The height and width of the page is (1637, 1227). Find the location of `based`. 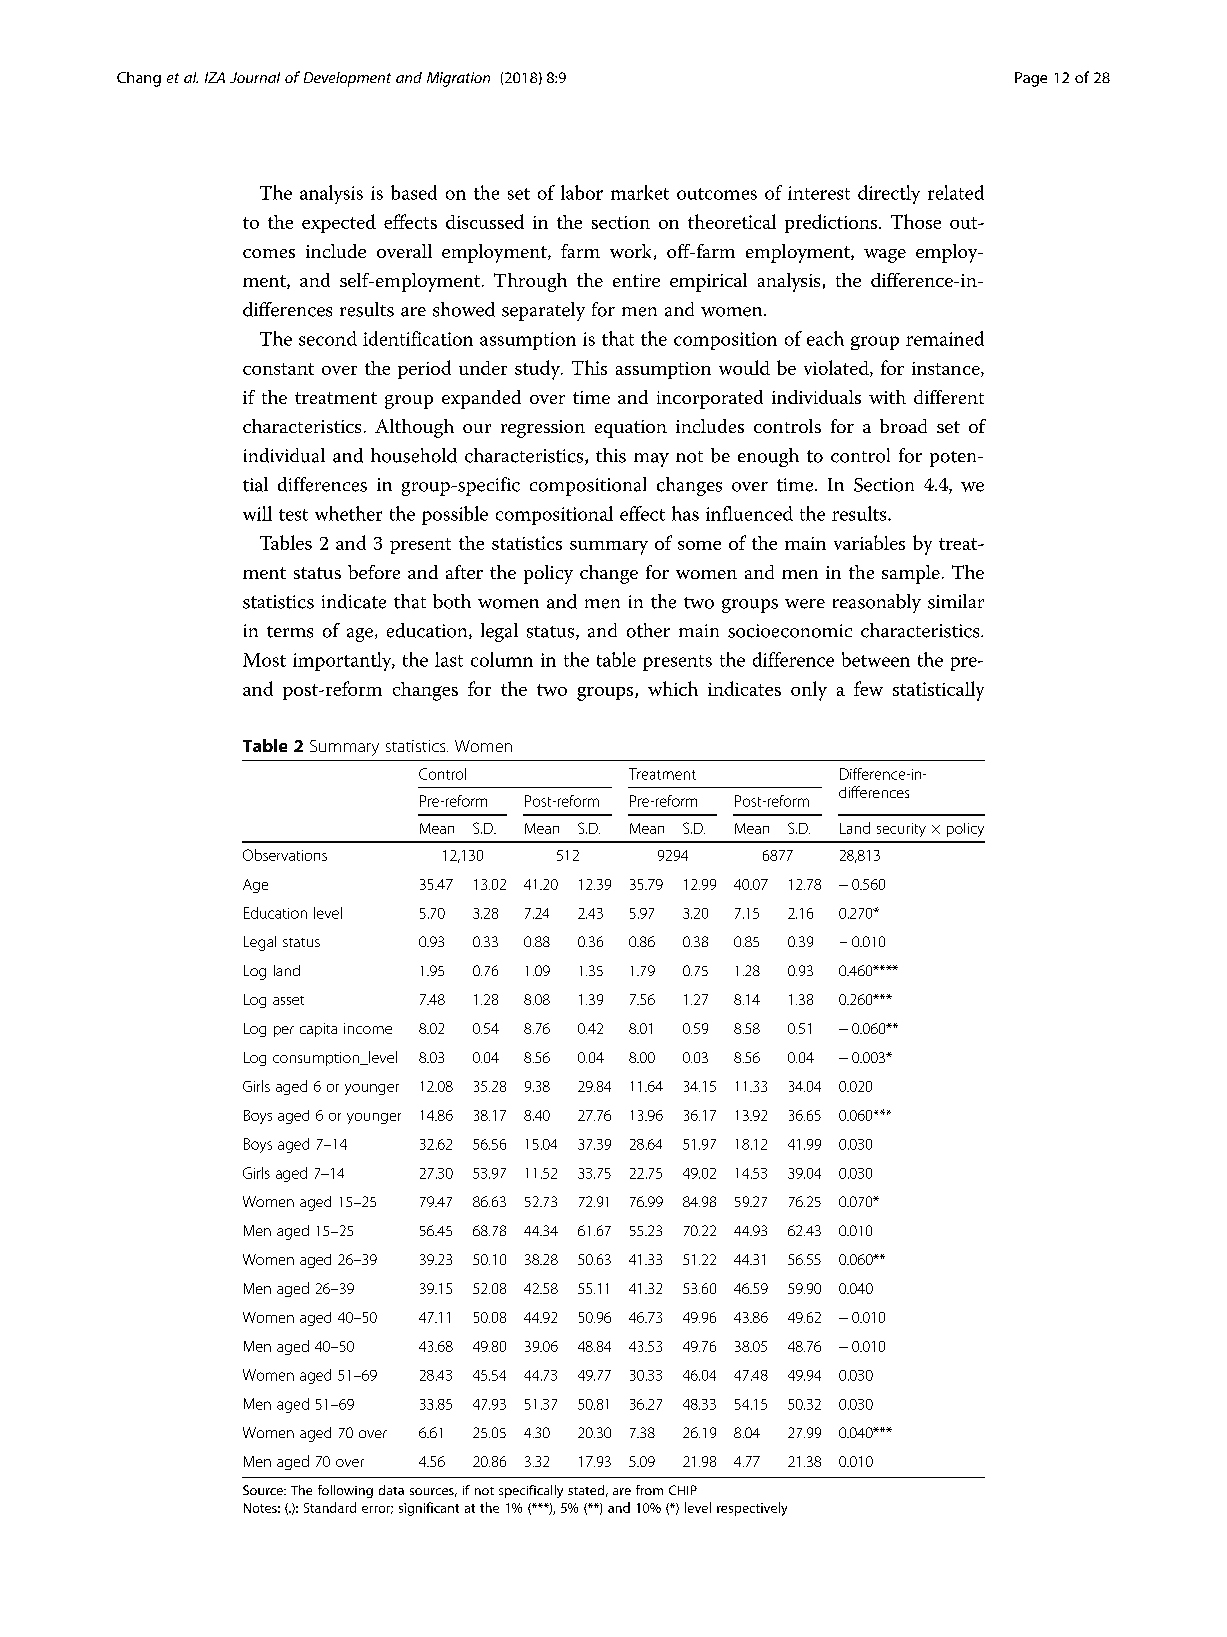

based is located at coordinates (414, 192).
